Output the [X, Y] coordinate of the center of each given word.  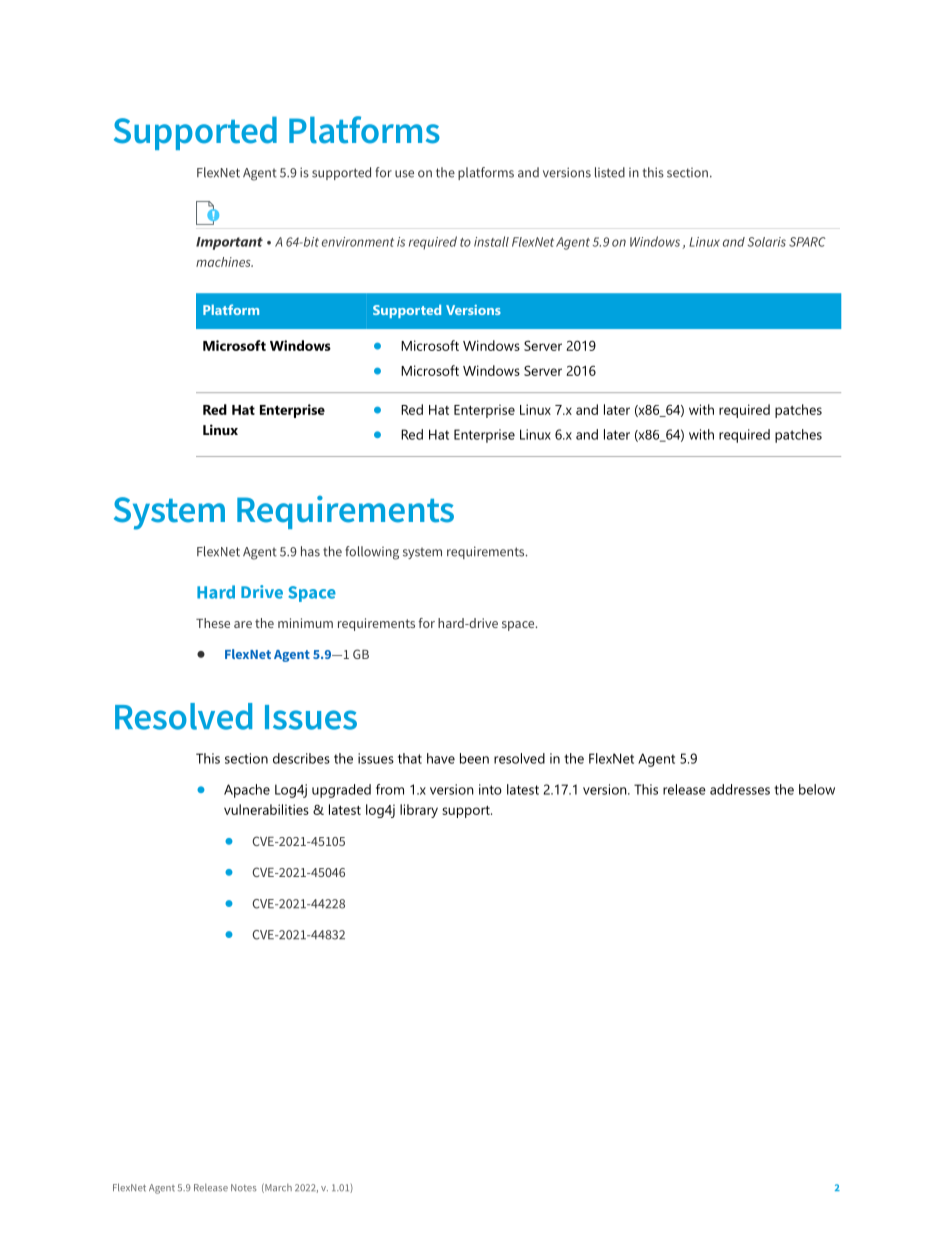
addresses [740, 789]
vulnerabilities [266, 809]
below [817, 789]
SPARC [807, 242]
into [490, 789]
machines [224, 262]
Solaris [767, 242]
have [441, 758]
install [491, 241]
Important [229, 243]
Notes [244, 1188]
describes [301, 758]
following [372, 553]
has [310, 551]
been [474, 758]
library [419, 811]
